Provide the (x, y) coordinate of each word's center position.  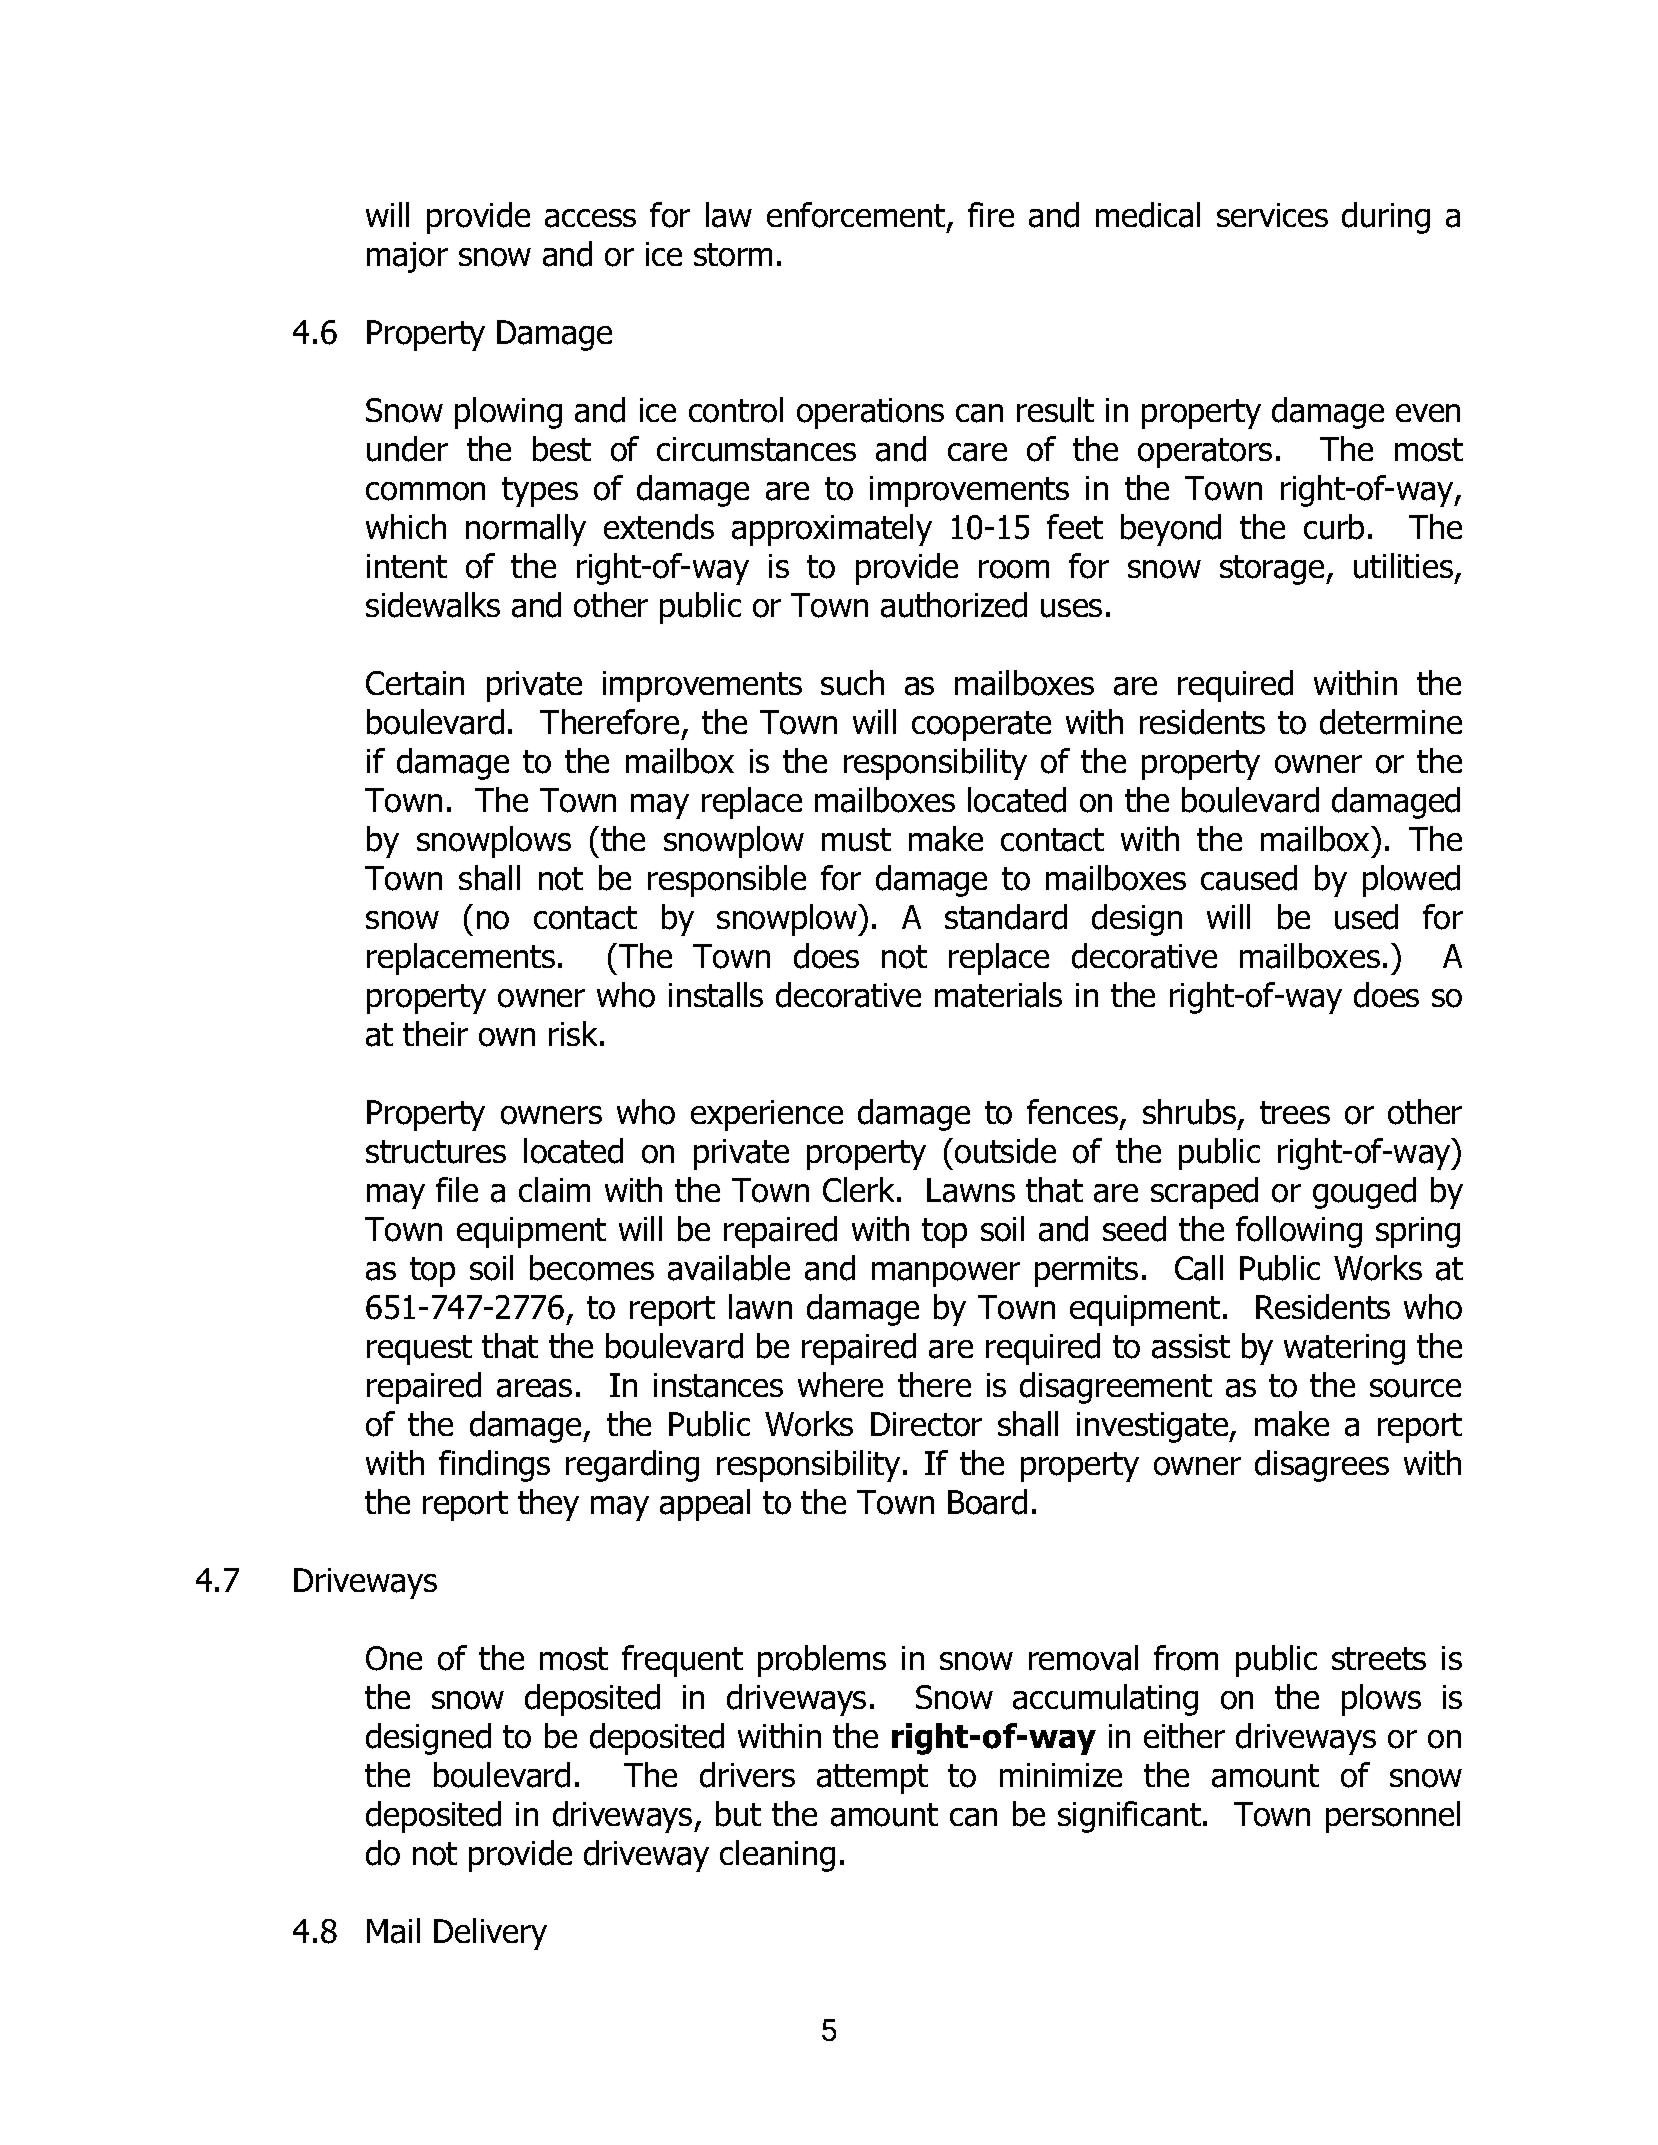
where (840, 1384)
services (1272, 215)
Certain (415, 683)
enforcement (857, 216)
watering (1344, 1349)
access (590, 218)
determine (1391, 722)
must (856, 840)
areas (534, 1388)
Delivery (490, 1934)
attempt (872, 1779)
